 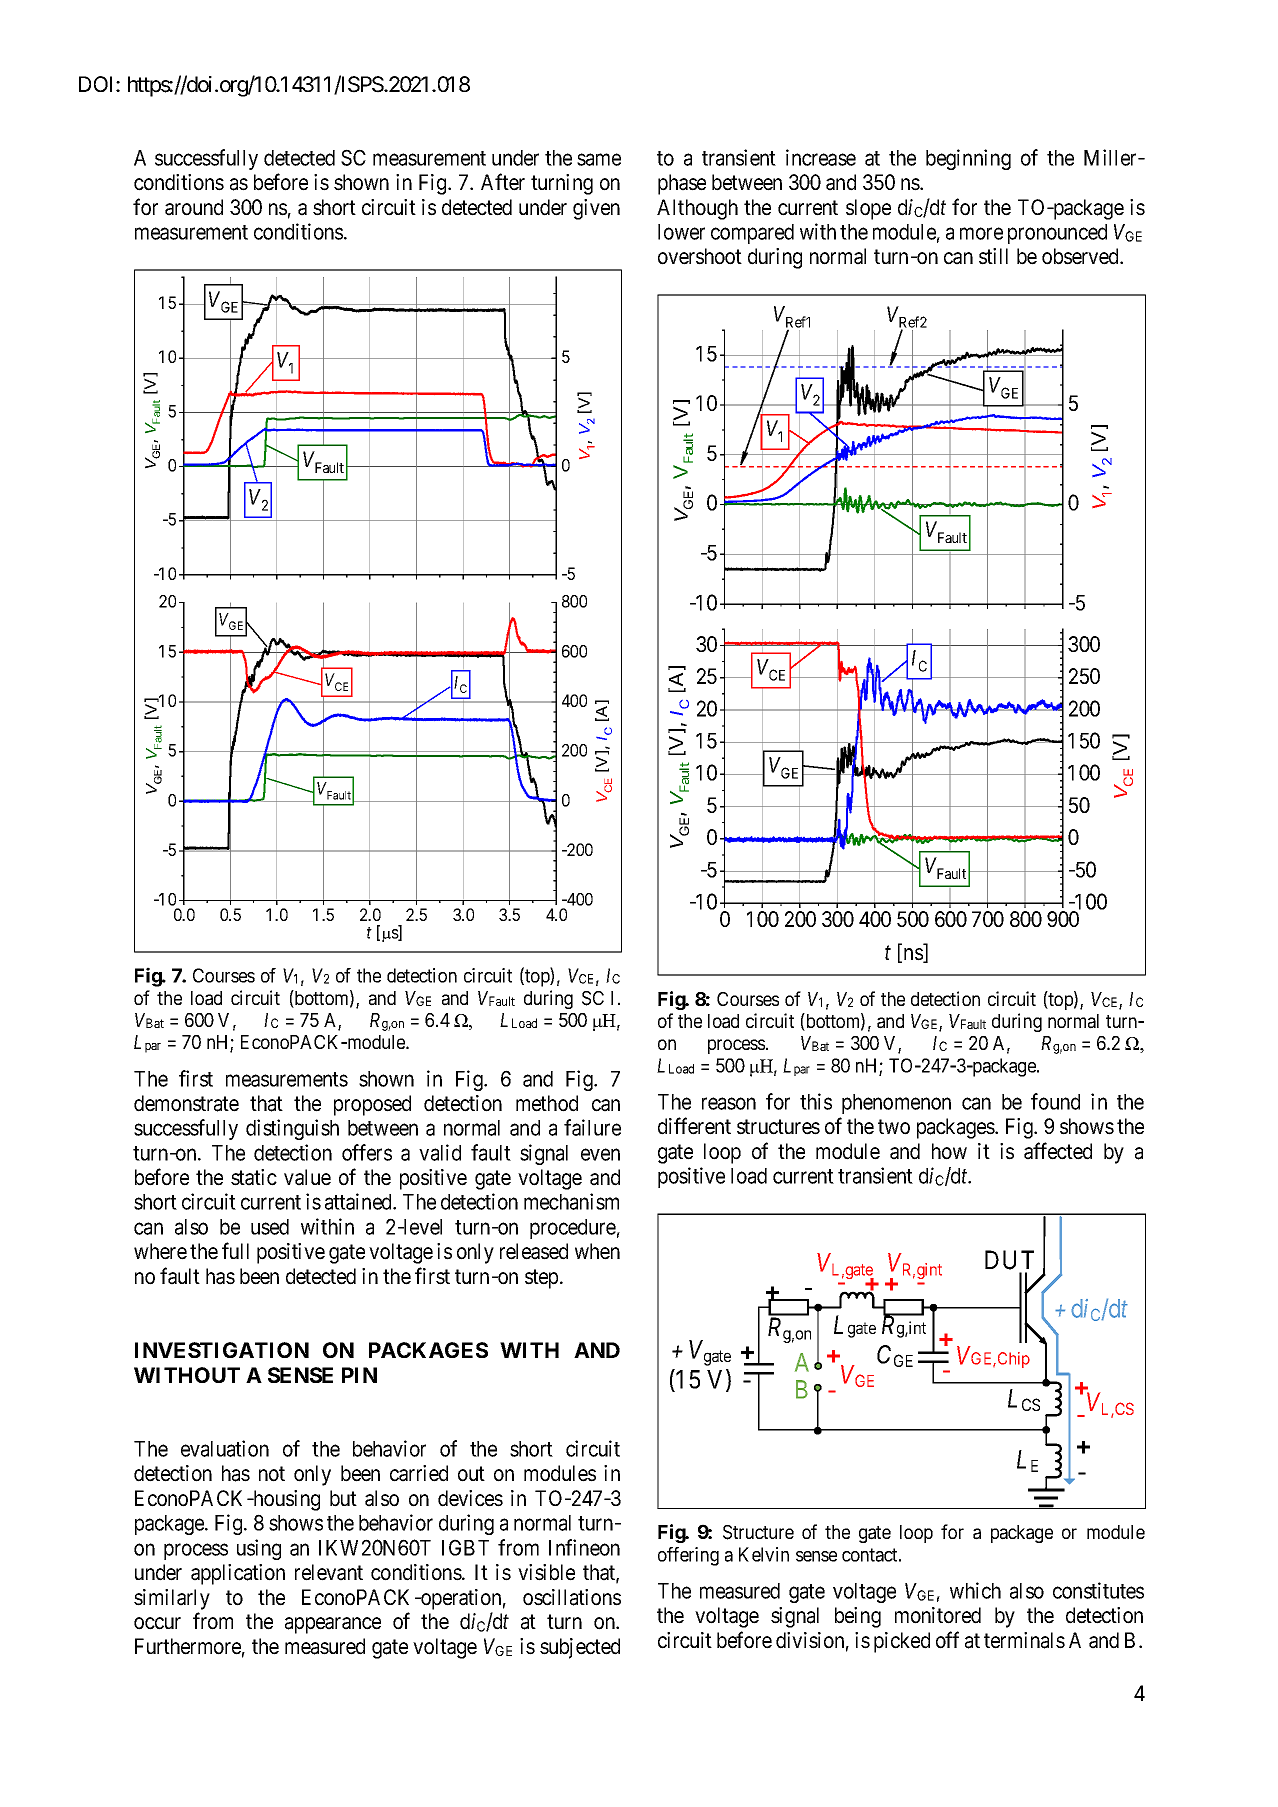 I want to click on found, so click(x=1055, y=1101).
